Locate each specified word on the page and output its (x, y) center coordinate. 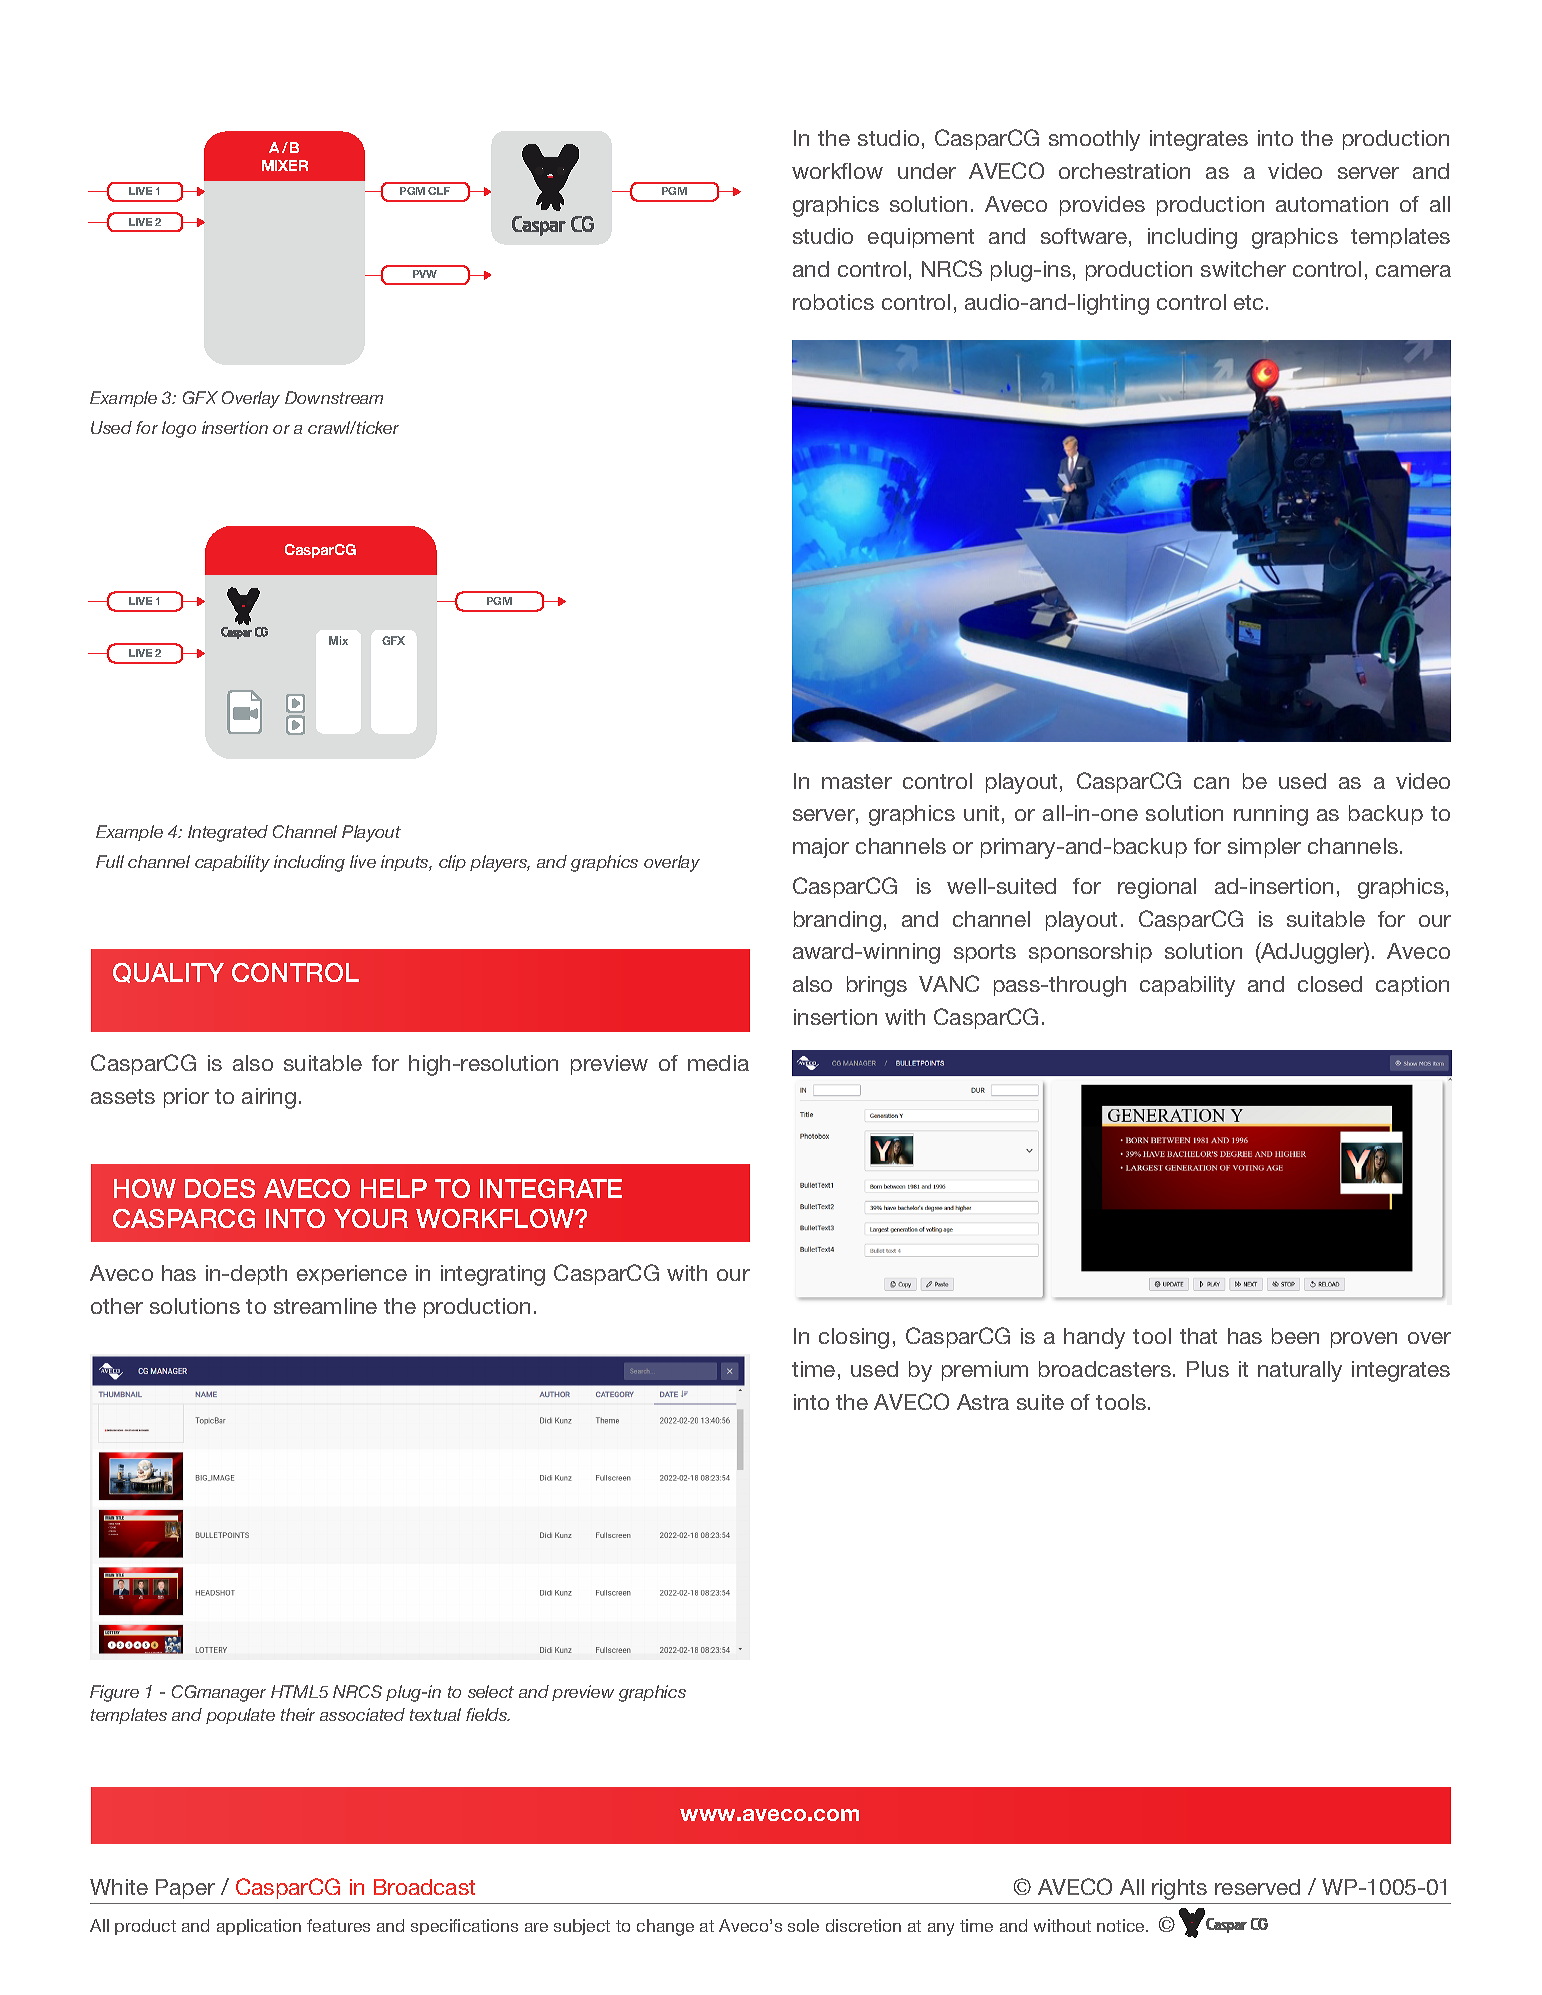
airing (269, 1098)
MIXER (285, 165)
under (927, 171)
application (259, 1927)
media (718, 1063)
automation (1332, 204)
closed (1330, 984)
